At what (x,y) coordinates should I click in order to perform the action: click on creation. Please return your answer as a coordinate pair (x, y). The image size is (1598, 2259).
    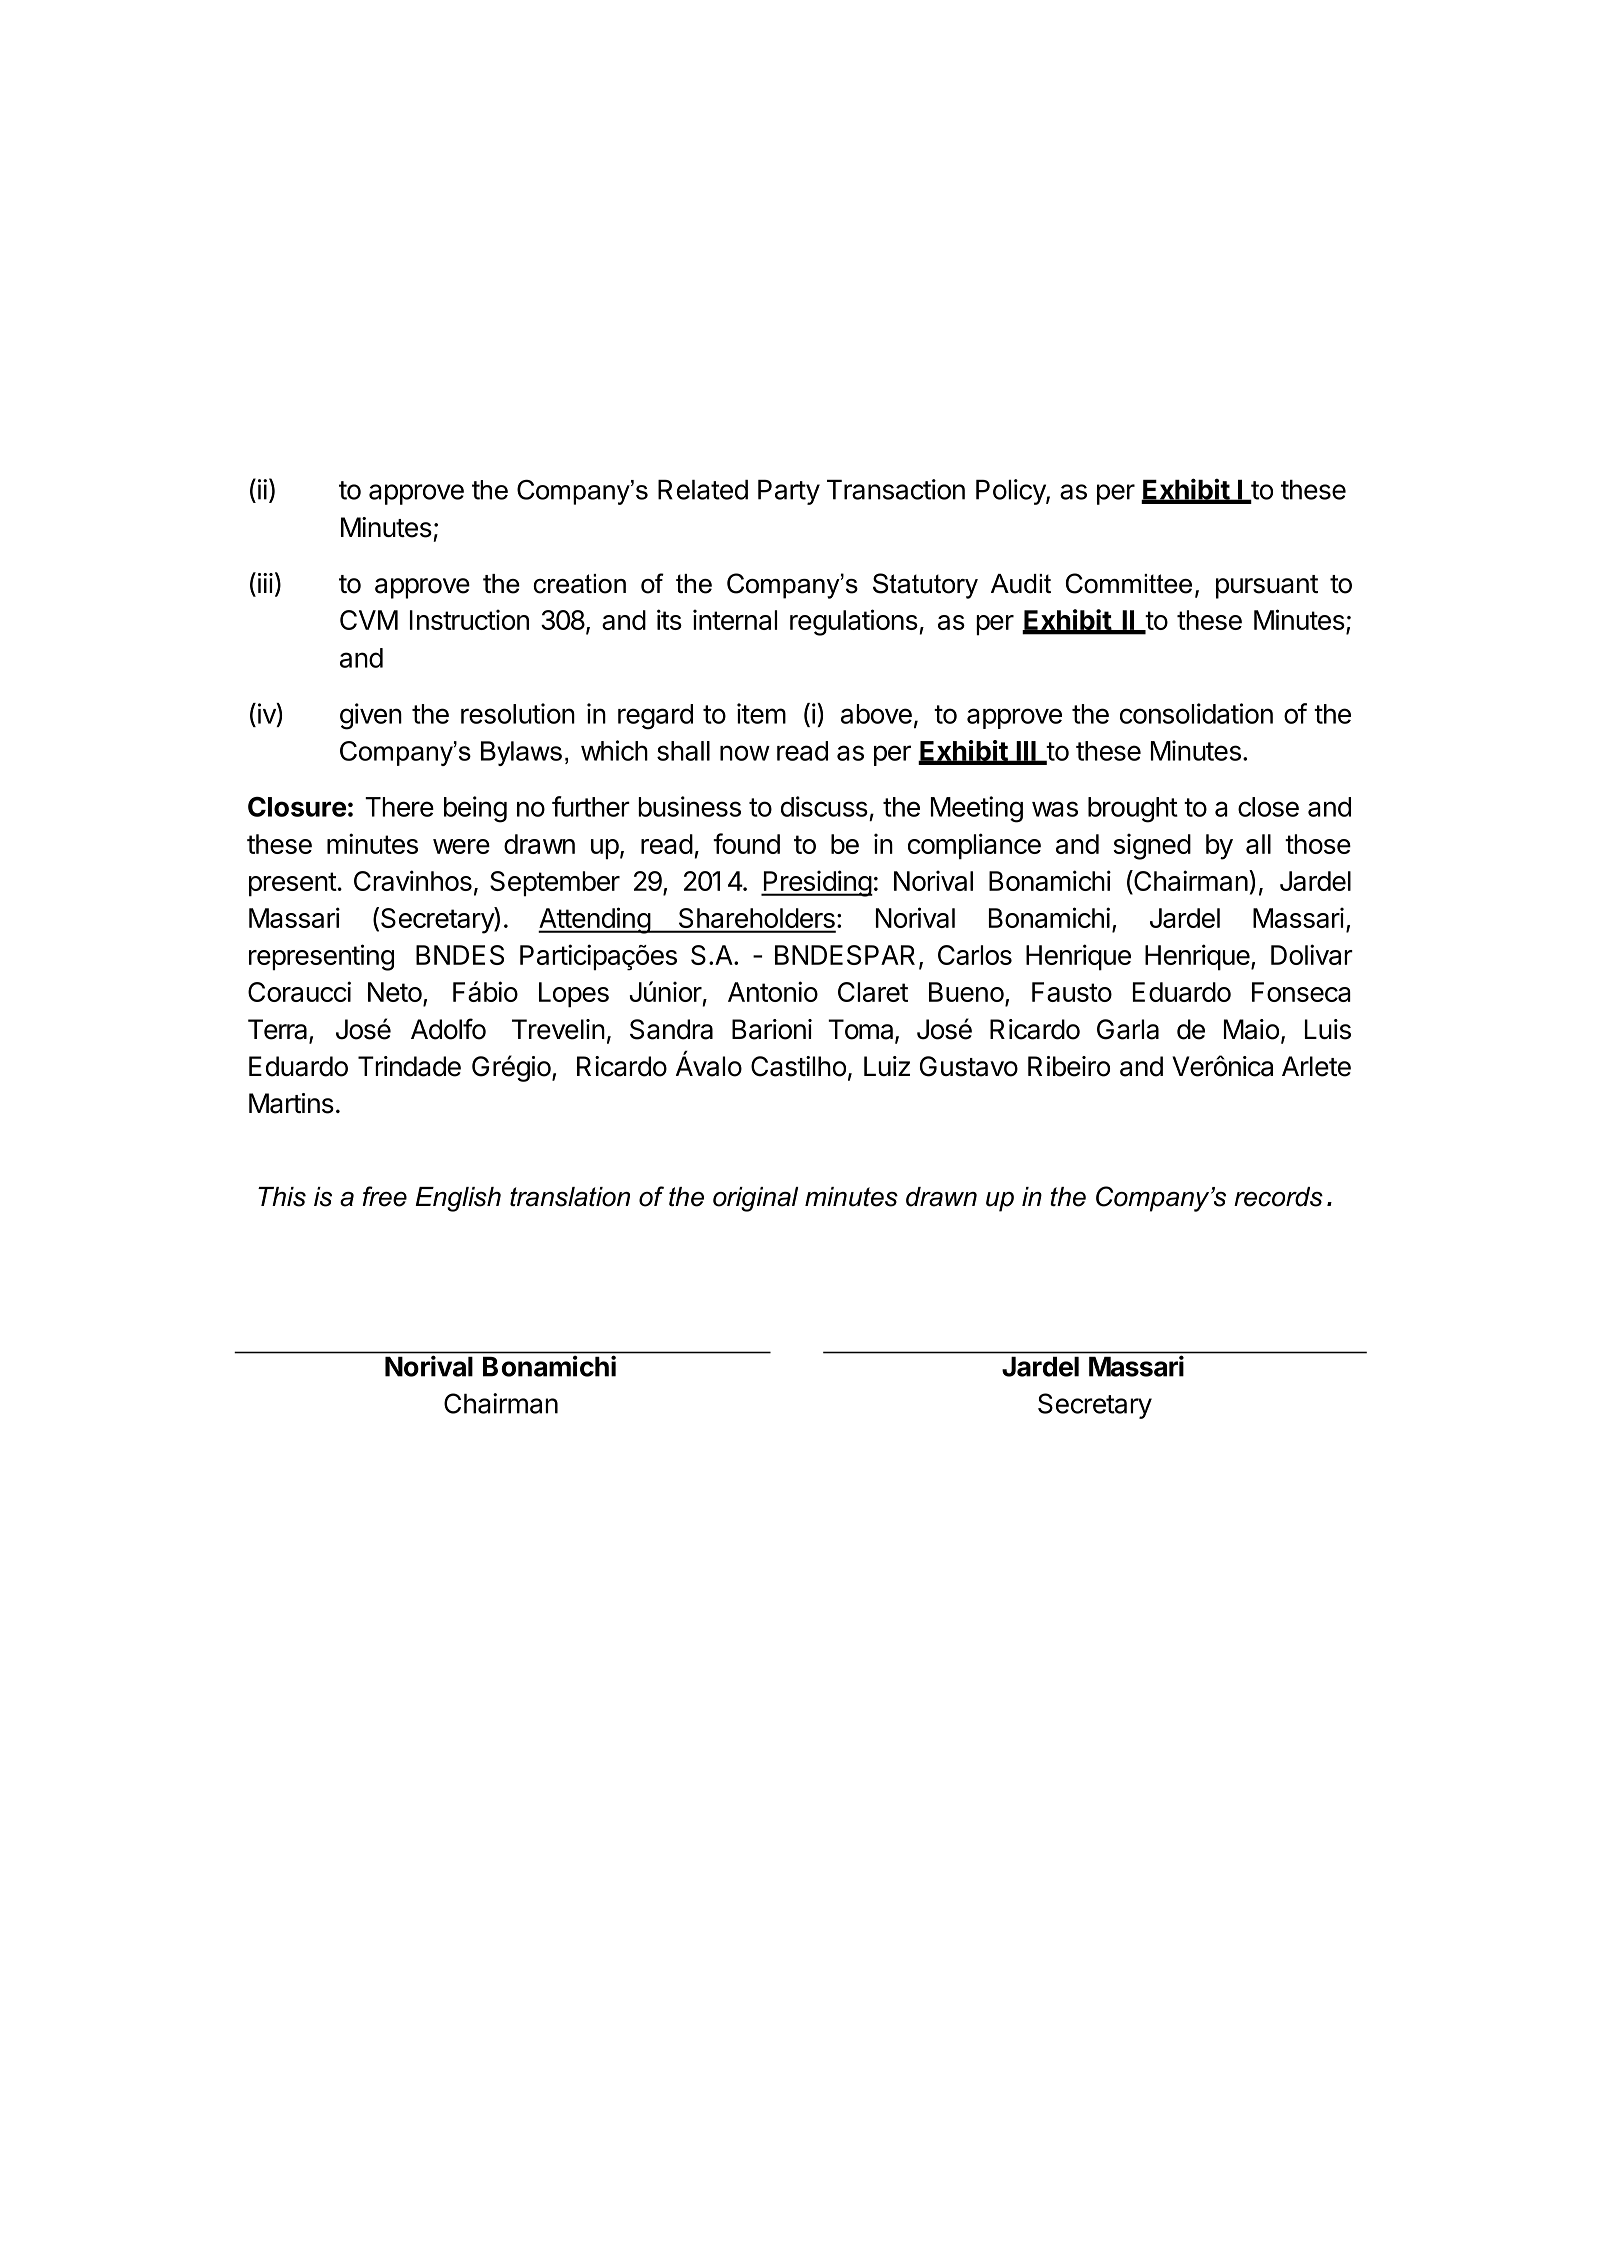
    Looking at the image, I should click on (579, 584).
